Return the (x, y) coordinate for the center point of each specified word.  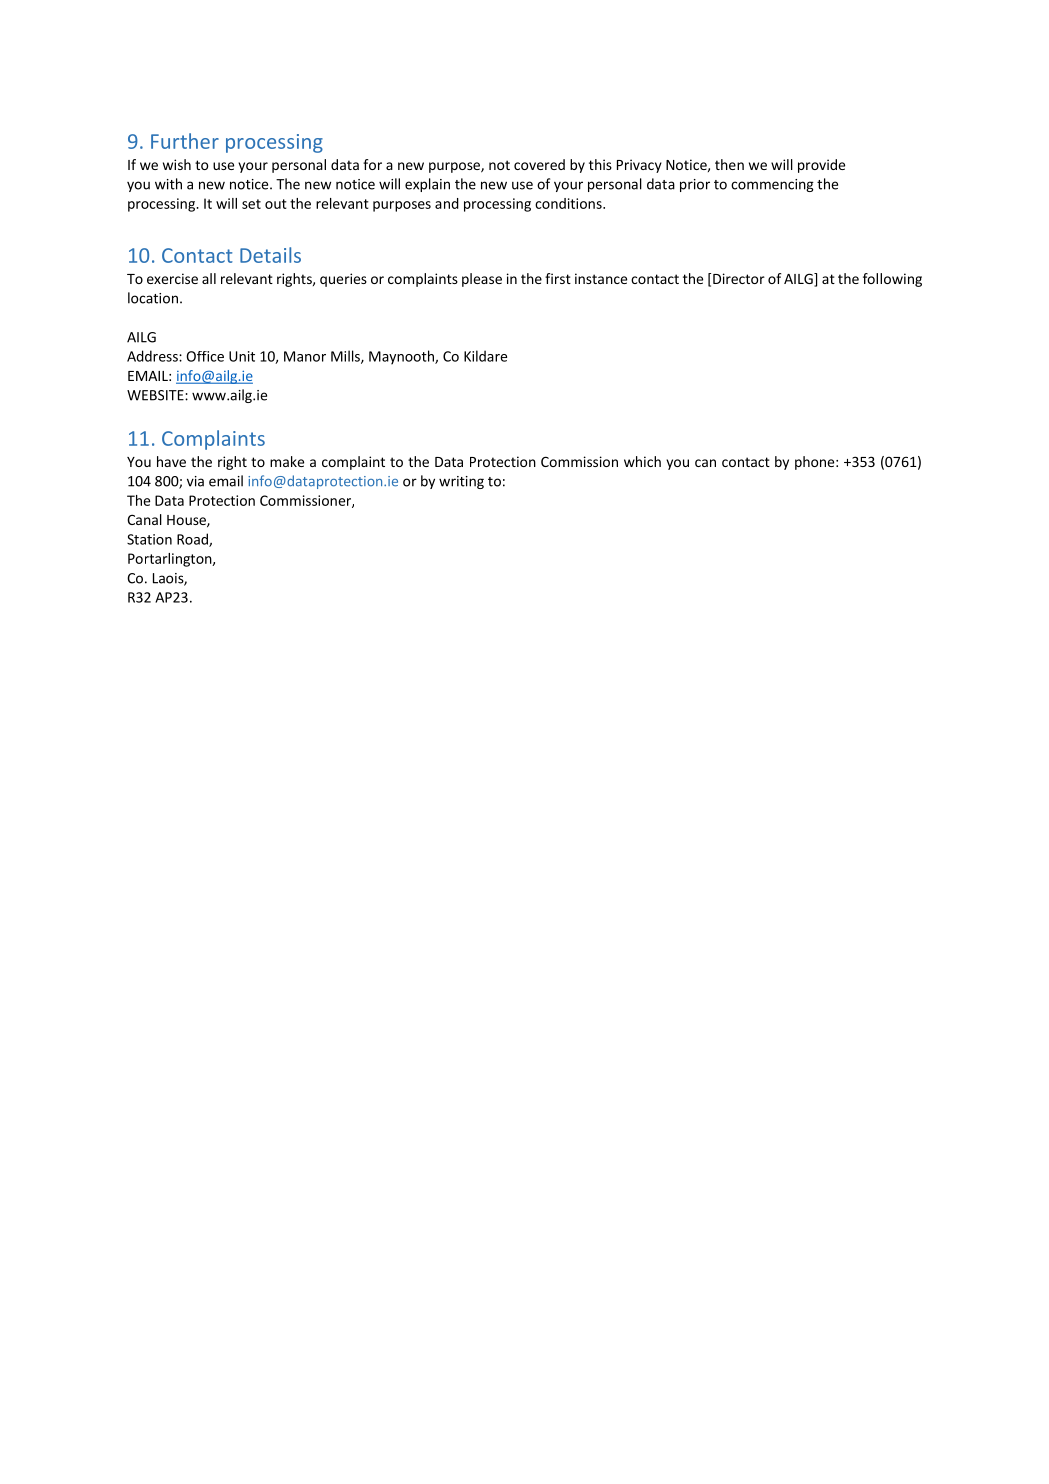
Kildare (485, 356)
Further (185, 141)
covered (539, 164)
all (209, 278)
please (482, 280)
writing (461, 482)
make (287, 461)
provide (821, 166)
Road (193, 540)
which (642, 461)
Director (739, 278)
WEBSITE (156, 395)
